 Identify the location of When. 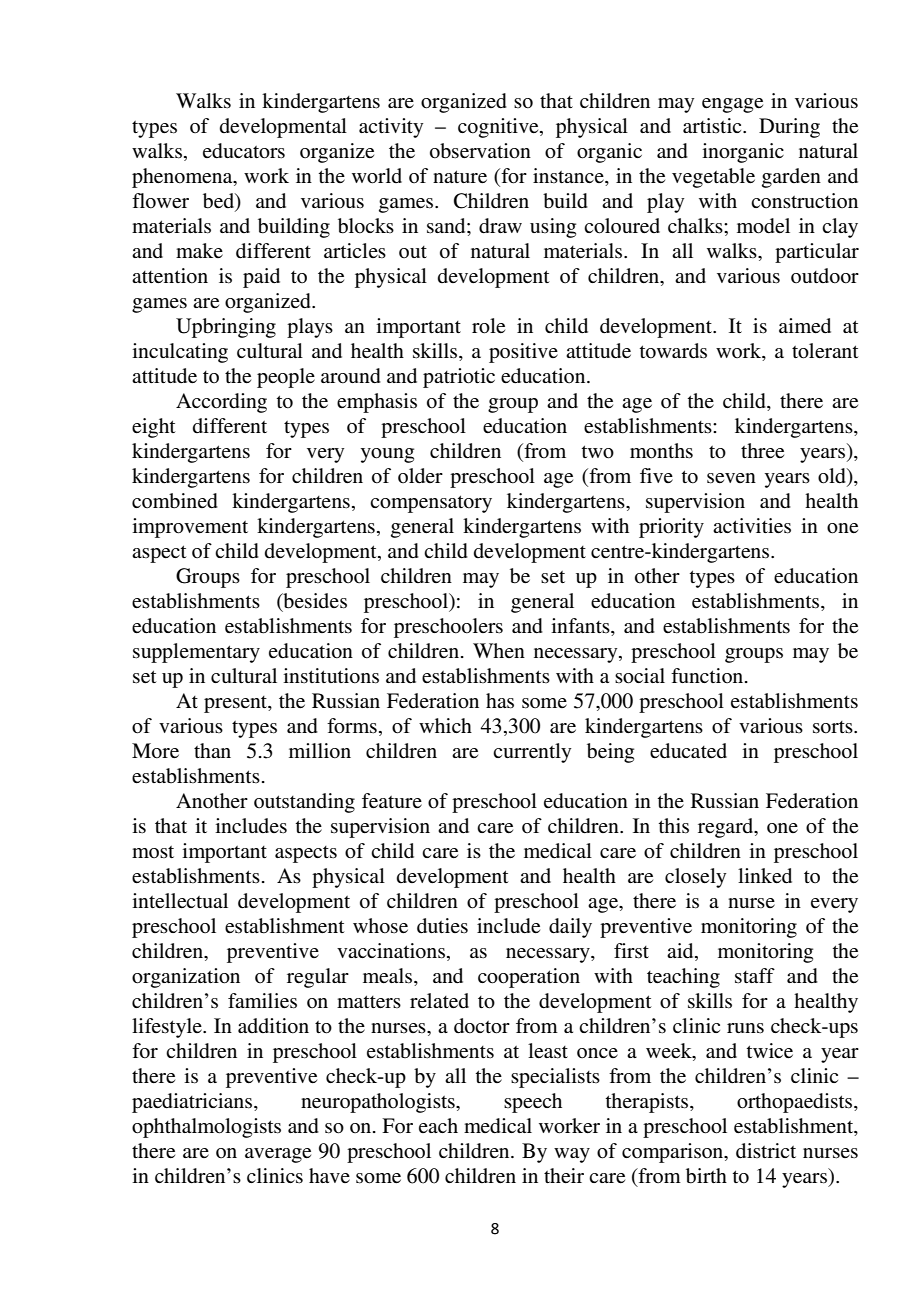
(499, 650).
